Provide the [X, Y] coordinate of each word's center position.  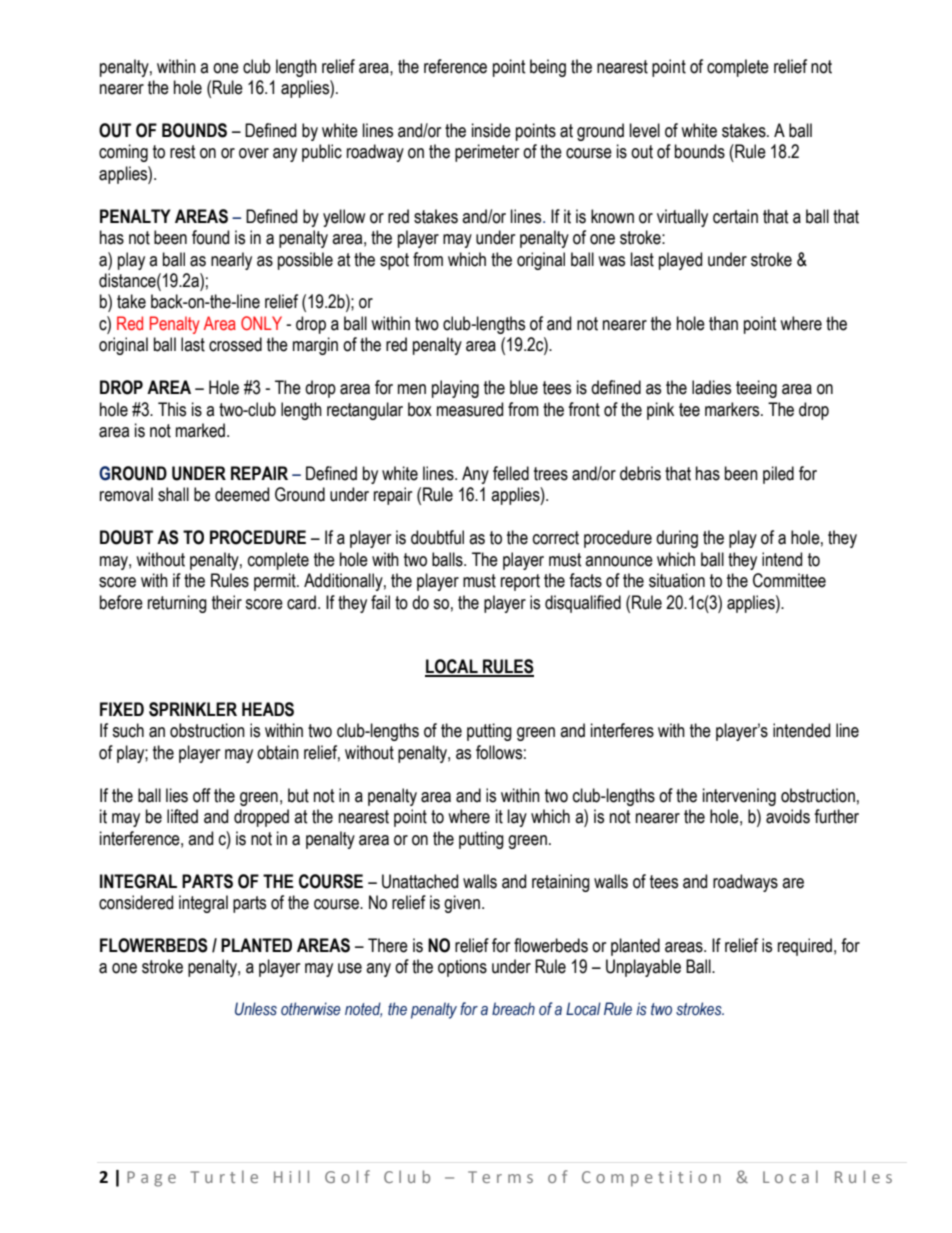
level [645, 130]
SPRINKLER [193, 709]
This [172, 409]
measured [470, 409]
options [462, 968]
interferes [622, 730]
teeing [756, 389]
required [805, 947]
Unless [256, 1009]
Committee [789, 580]
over [254, 153]
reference [455, 66]
